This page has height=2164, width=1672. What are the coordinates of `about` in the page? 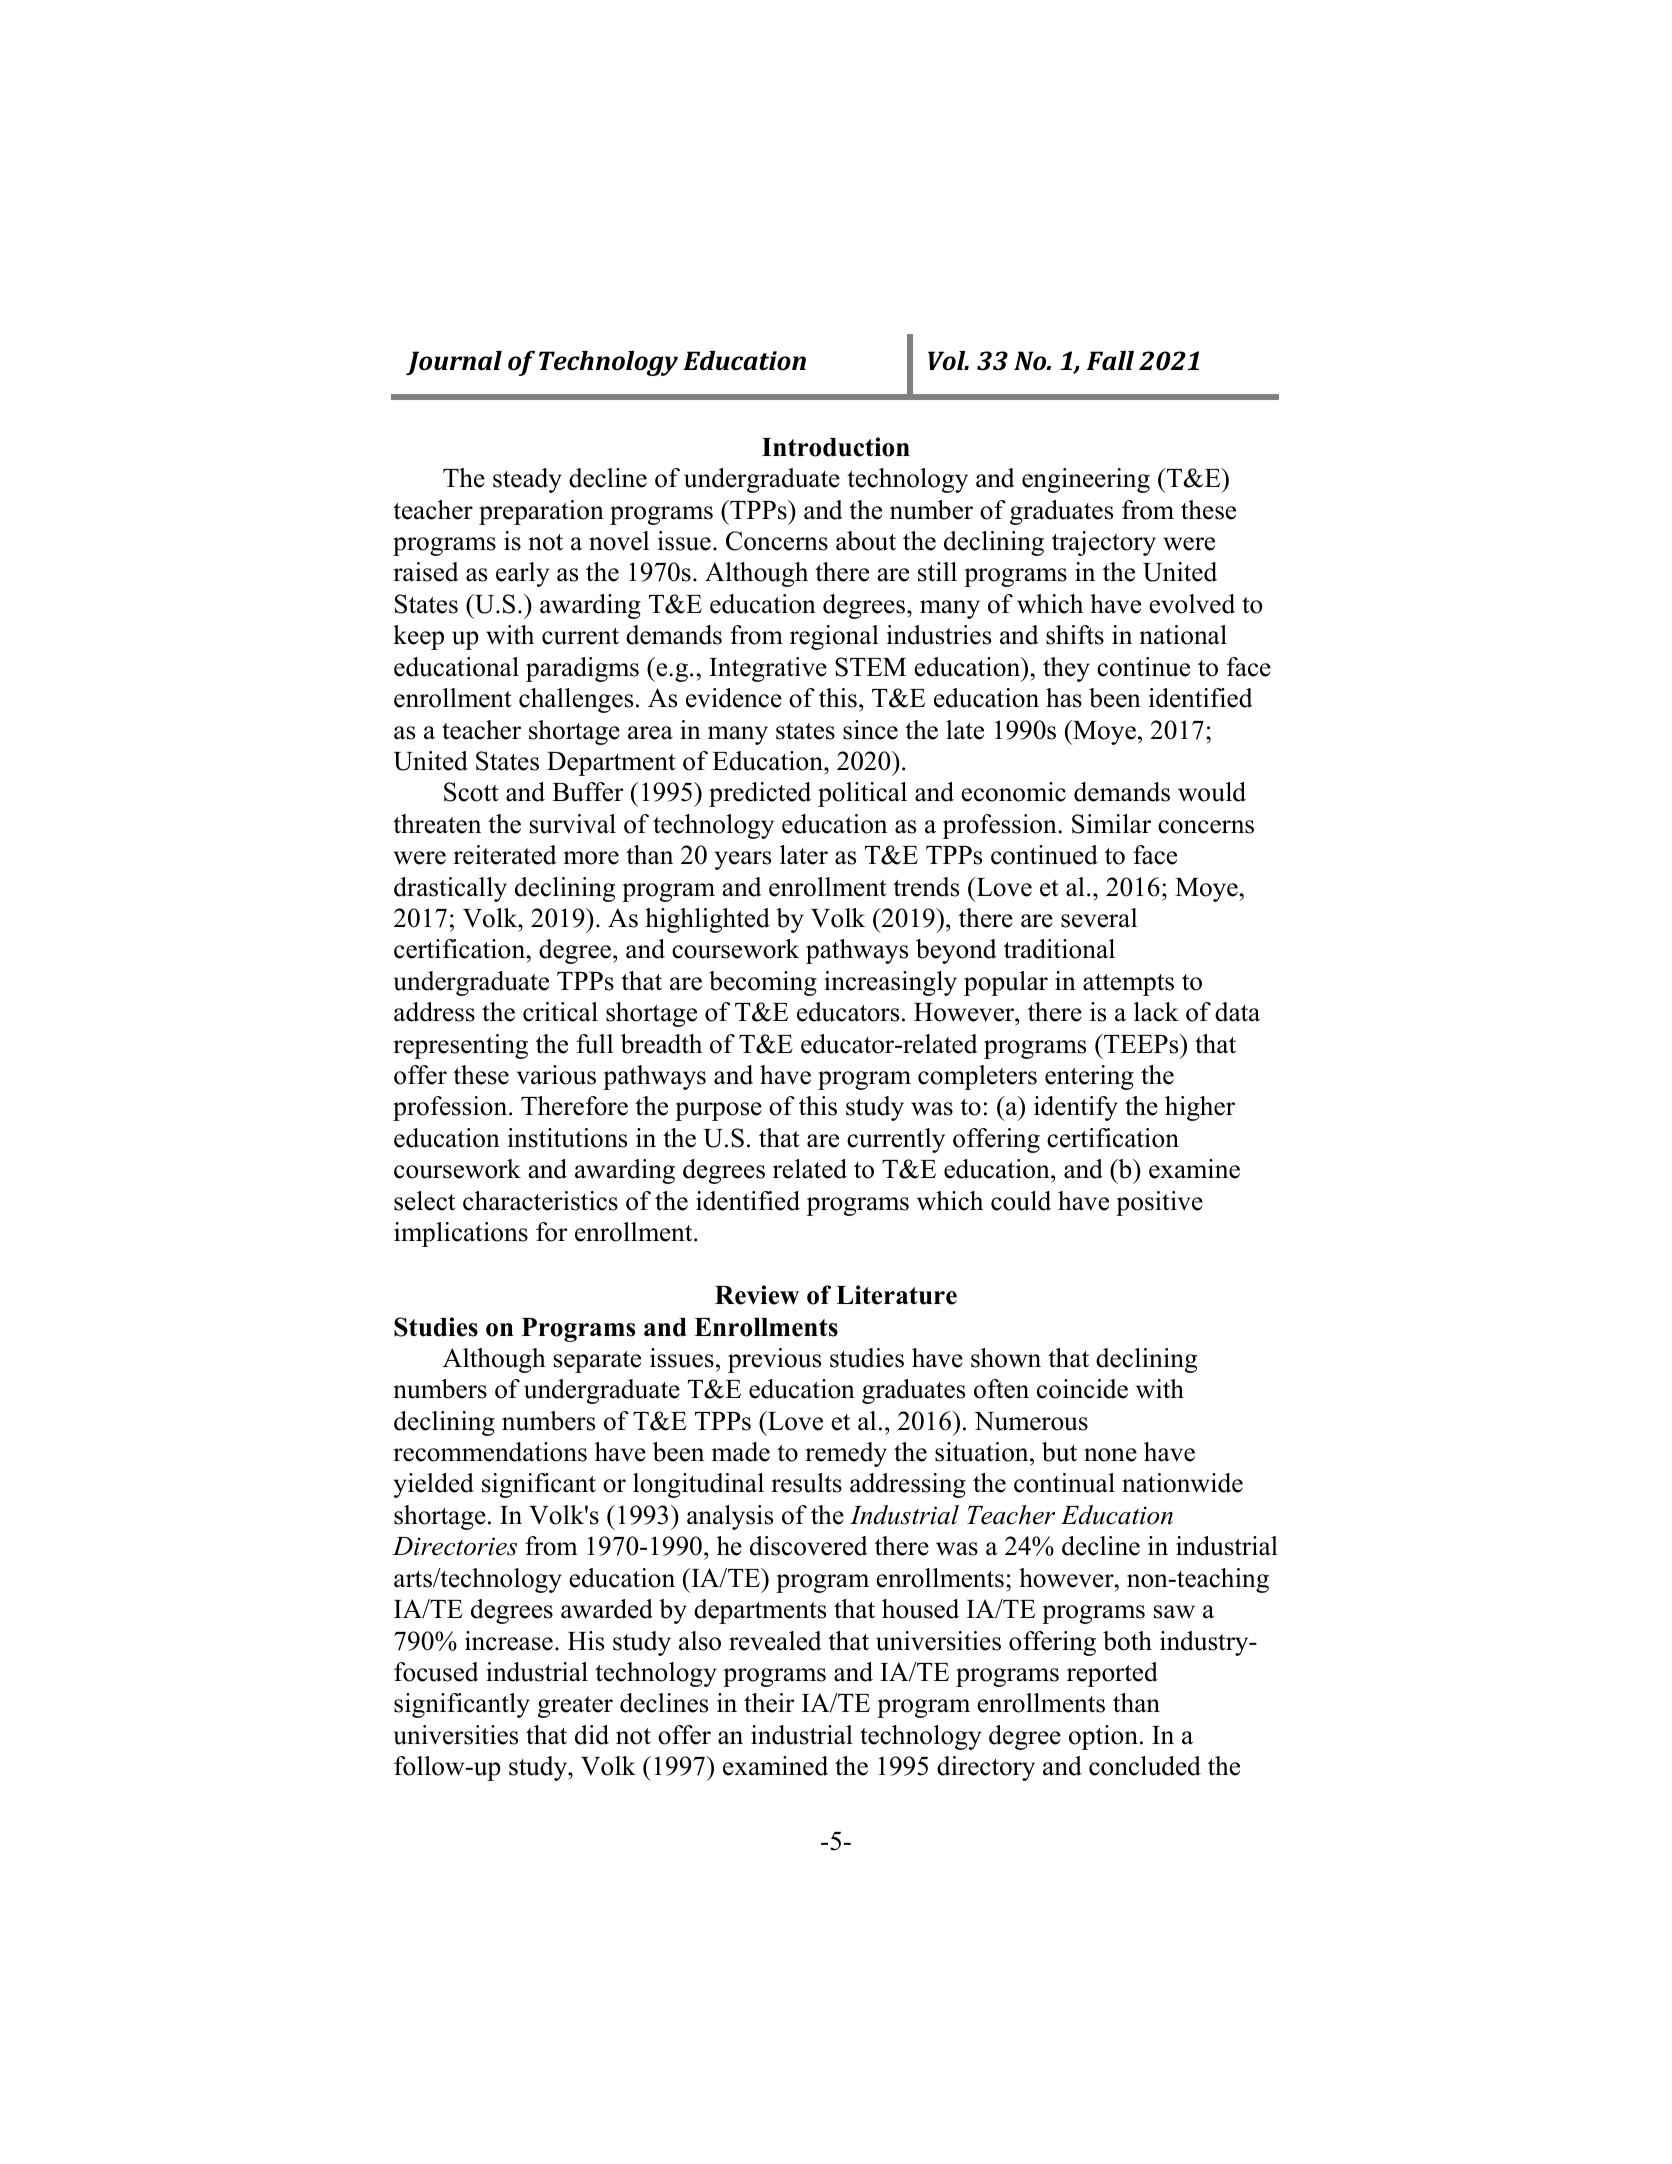 It's located at (866, 541).
